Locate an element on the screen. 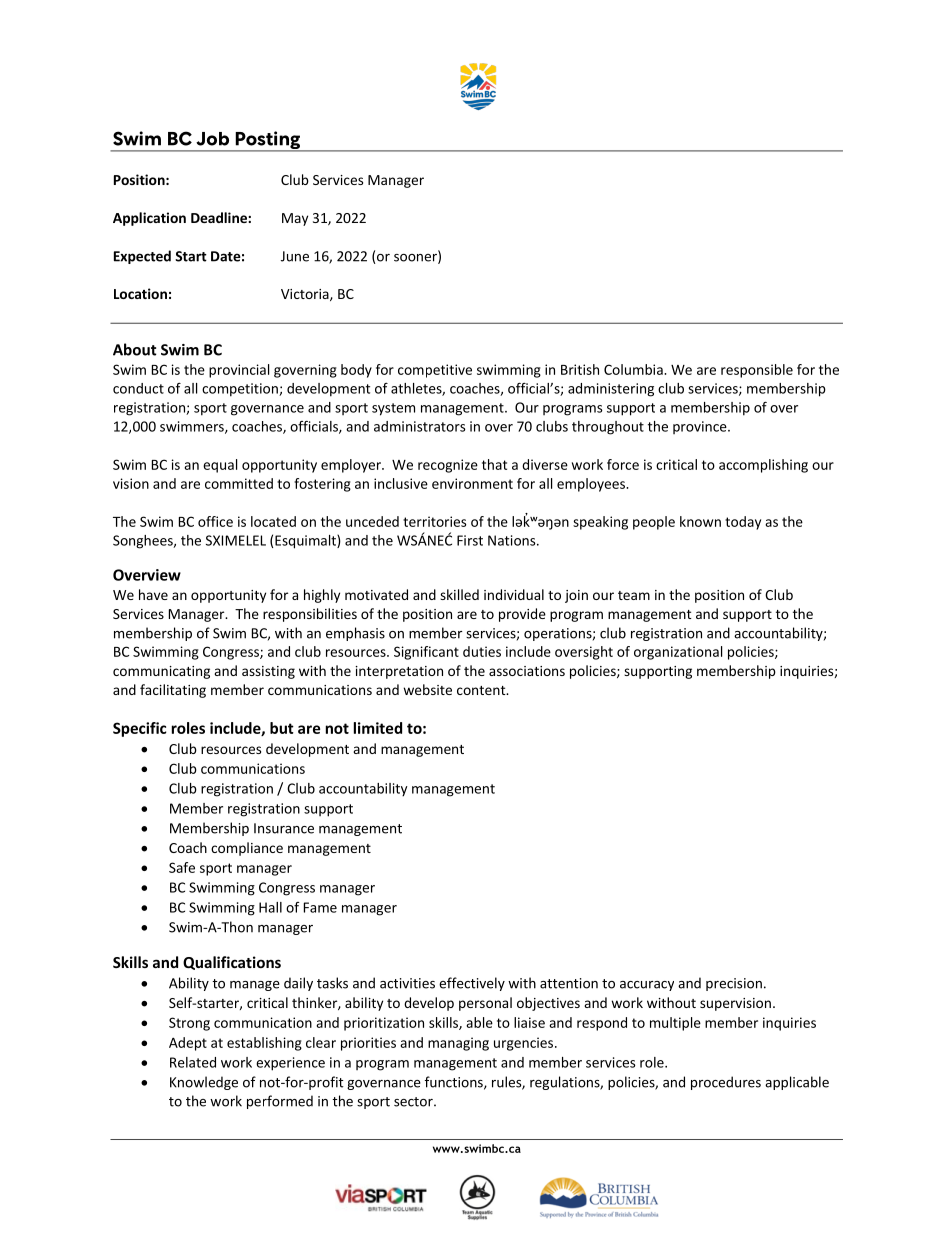 The height and width of the screenshot is (1233, 952). competitive is located at coordinates (435, 371).
